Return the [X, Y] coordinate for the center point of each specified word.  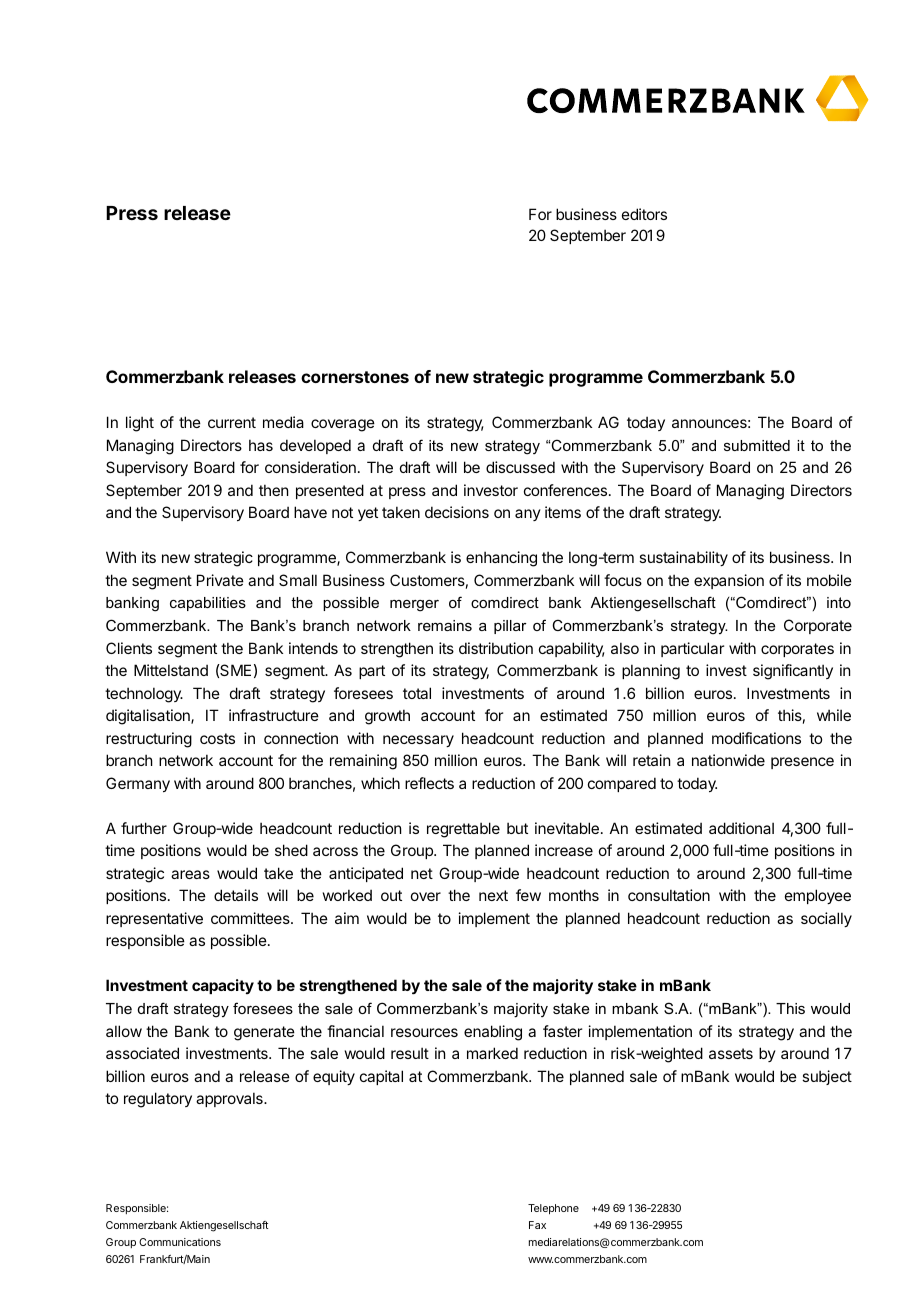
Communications [180, 1242]
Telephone [553, 1209]
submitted [757, 445]
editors [644, 214]
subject [827, 1077]
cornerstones [355, 377]
